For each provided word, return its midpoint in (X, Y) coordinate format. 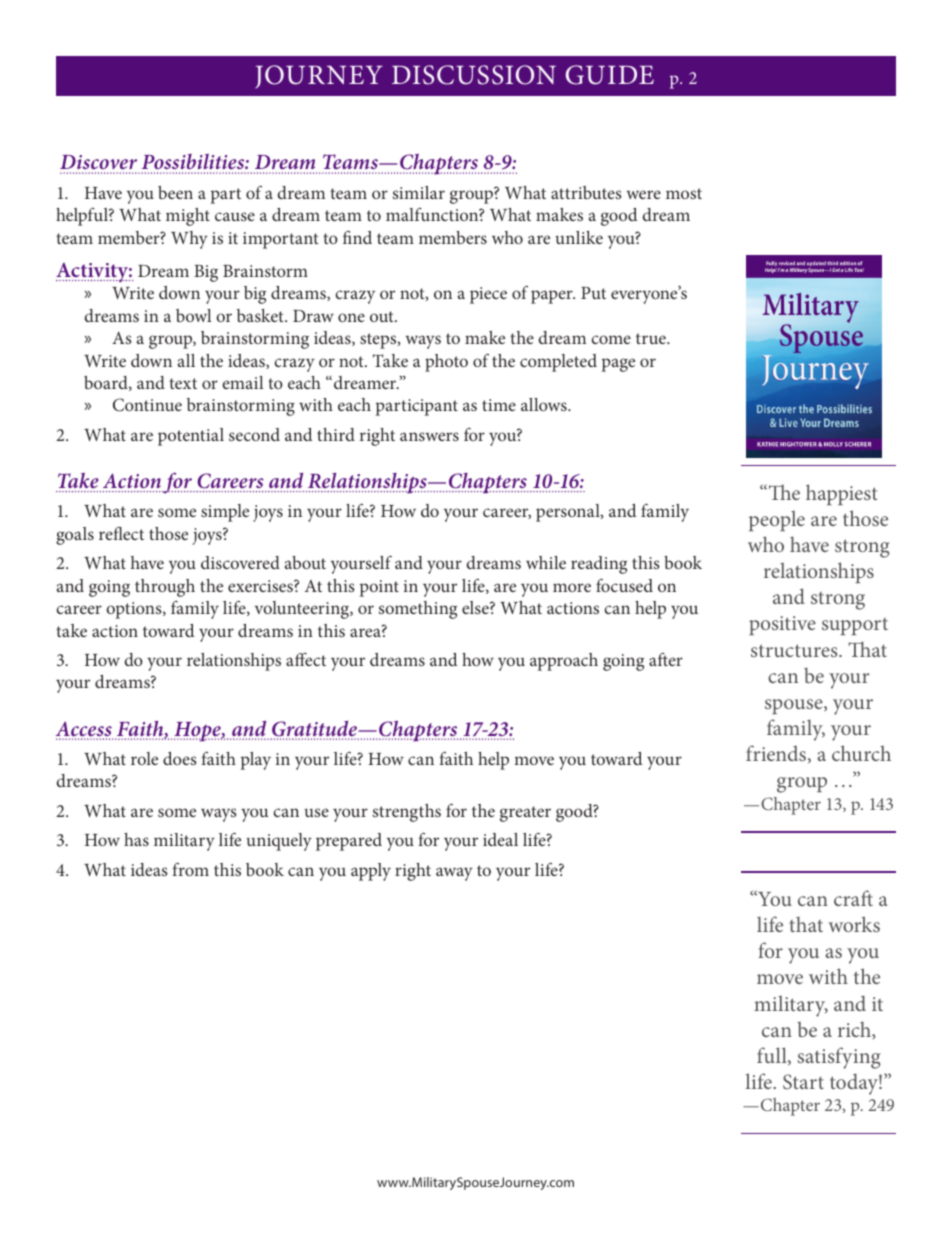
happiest (842, 494)
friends (777, 754)
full (773, 1056)
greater (525, 814)
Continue (147, 405)
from (190, 869)
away (454, 874)
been (175, 192)
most (684, 193)
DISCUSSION (474, 75)
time (499, 405)
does (180, 758)
